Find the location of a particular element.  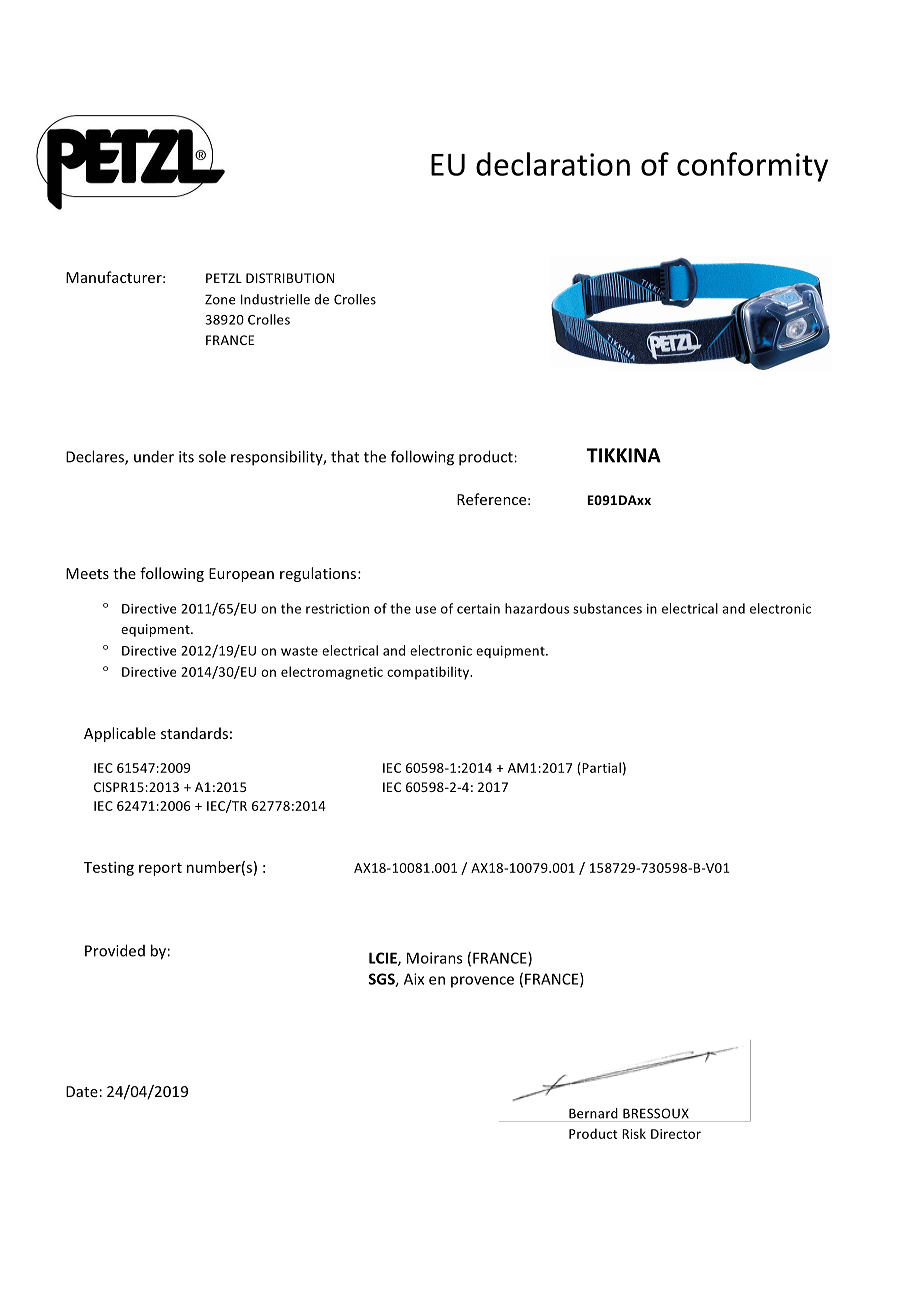

declaration is located at coordinates (553, 164).
